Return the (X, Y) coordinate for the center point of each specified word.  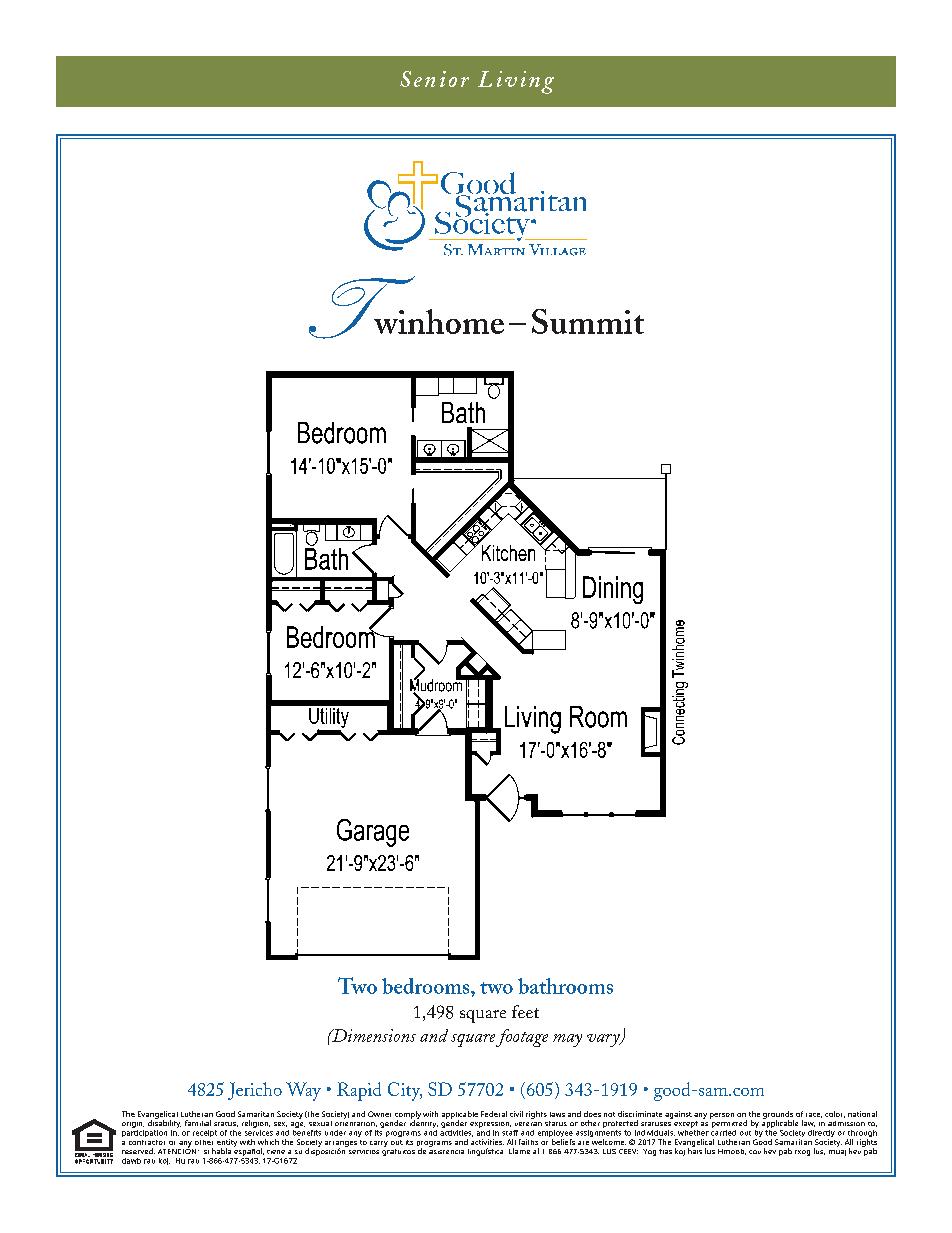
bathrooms (565, 986)
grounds (778, 1116)
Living (516, 82)
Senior (434, 79)
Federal (494, 1114)
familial (198, 1123)
